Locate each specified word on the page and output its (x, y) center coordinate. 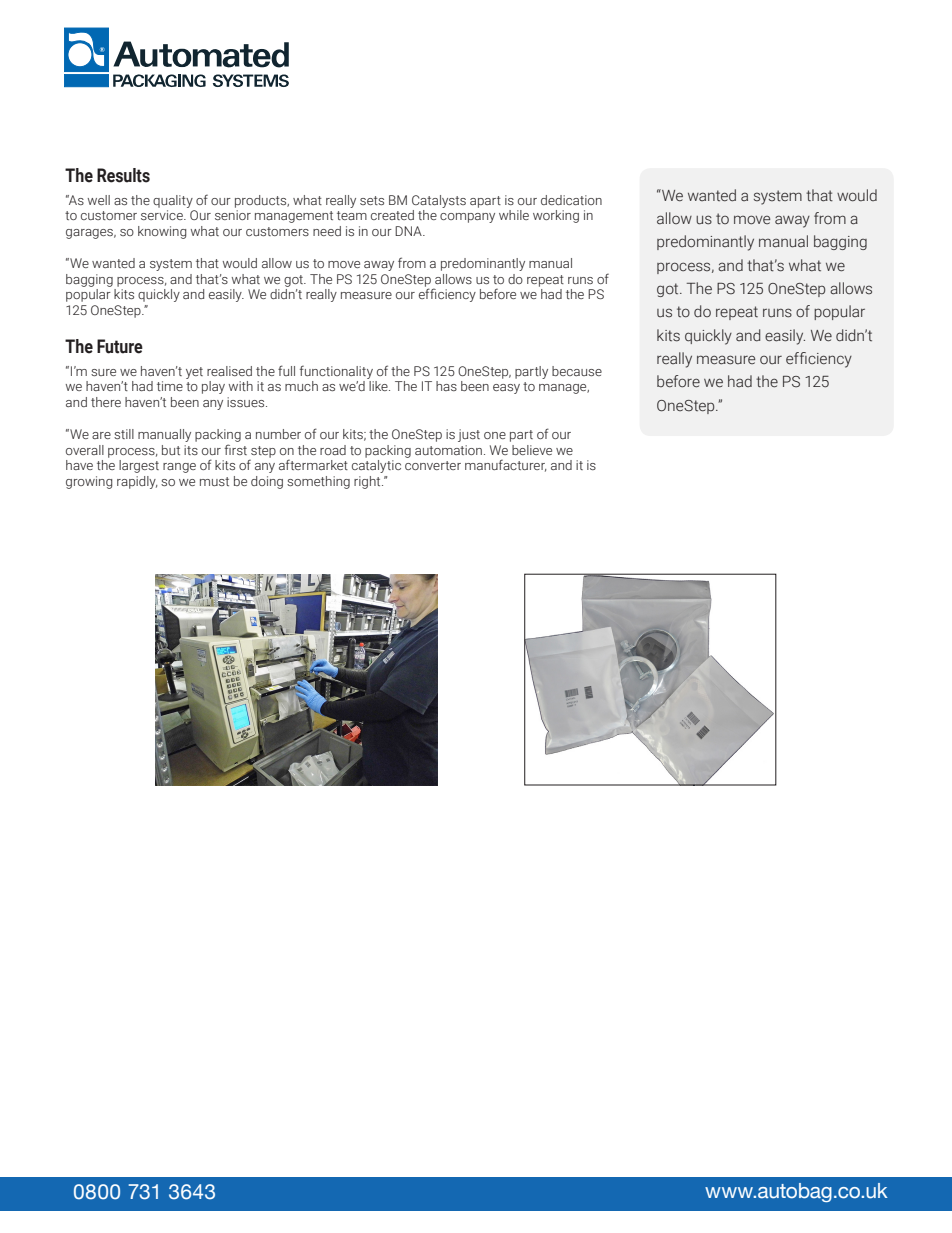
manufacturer (506, 465)
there (106, 402)
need (327, 231)
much (301, 386)
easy (506, 389)
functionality (336, 372)
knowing (162, 232)
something (318, 482)
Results (123, 175)
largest (139, 466)
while (514, 215)
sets (372, 200)
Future (120, 346)
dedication (571, 200)
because (577, 371)
